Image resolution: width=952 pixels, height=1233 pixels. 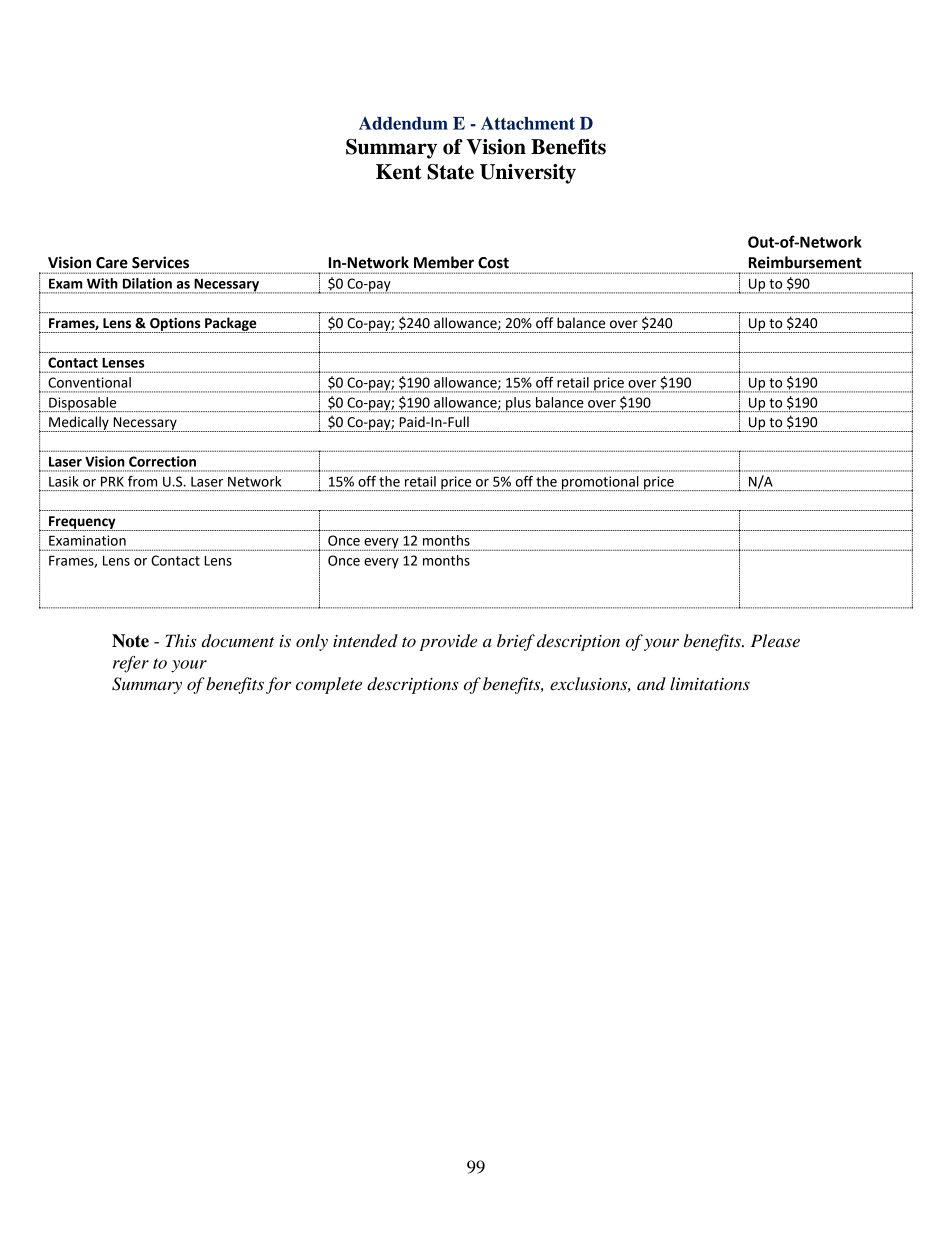 What do you see at coordinates (528, 123) in the page?
I see `Attachment` at bounding box center [528, 123].
